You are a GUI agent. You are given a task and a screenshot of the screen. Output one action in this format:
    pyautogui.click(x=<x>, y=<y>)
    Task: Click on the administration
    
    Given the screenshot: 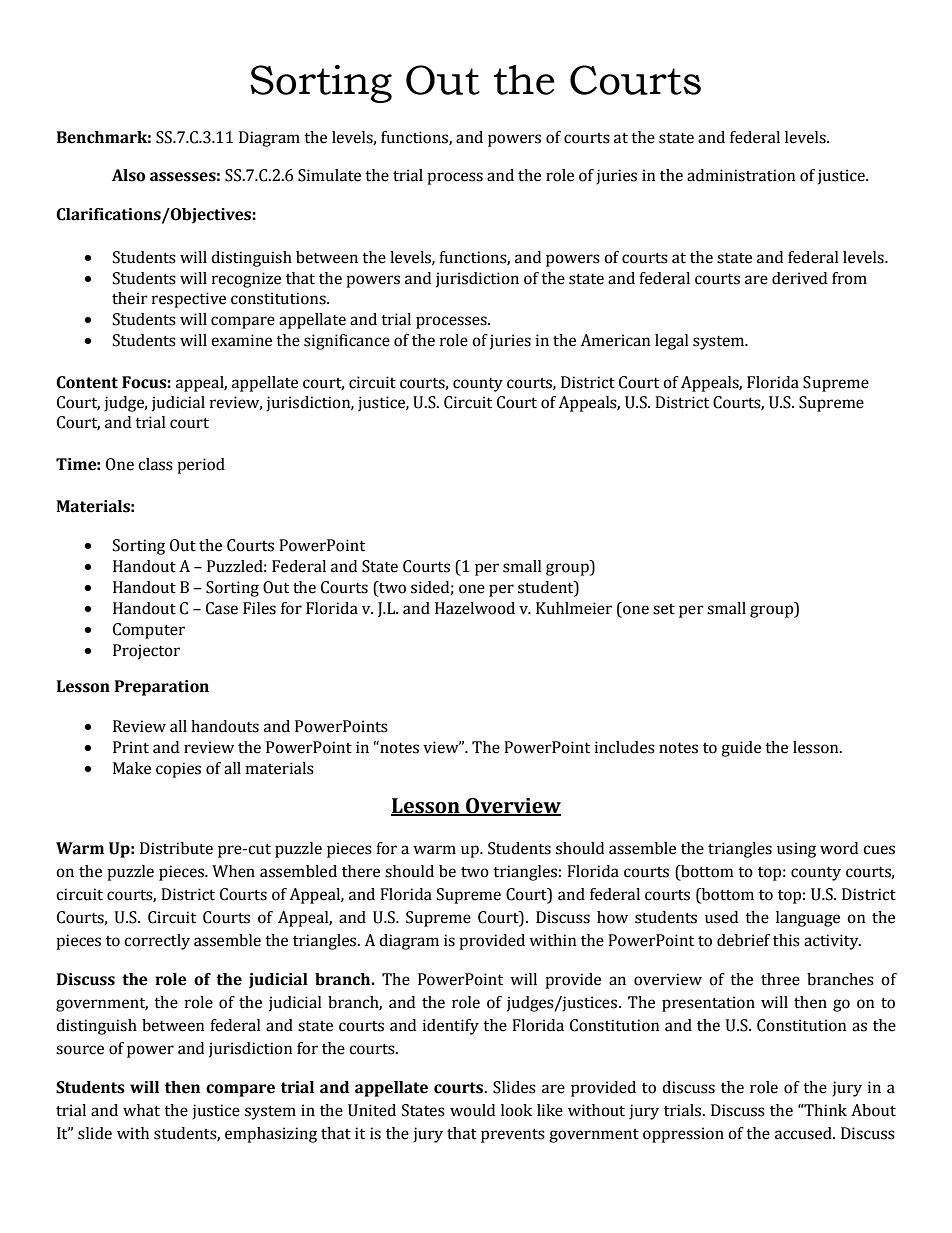 What is the action you would take?
    pyautogui.click(x=741, y=175)
